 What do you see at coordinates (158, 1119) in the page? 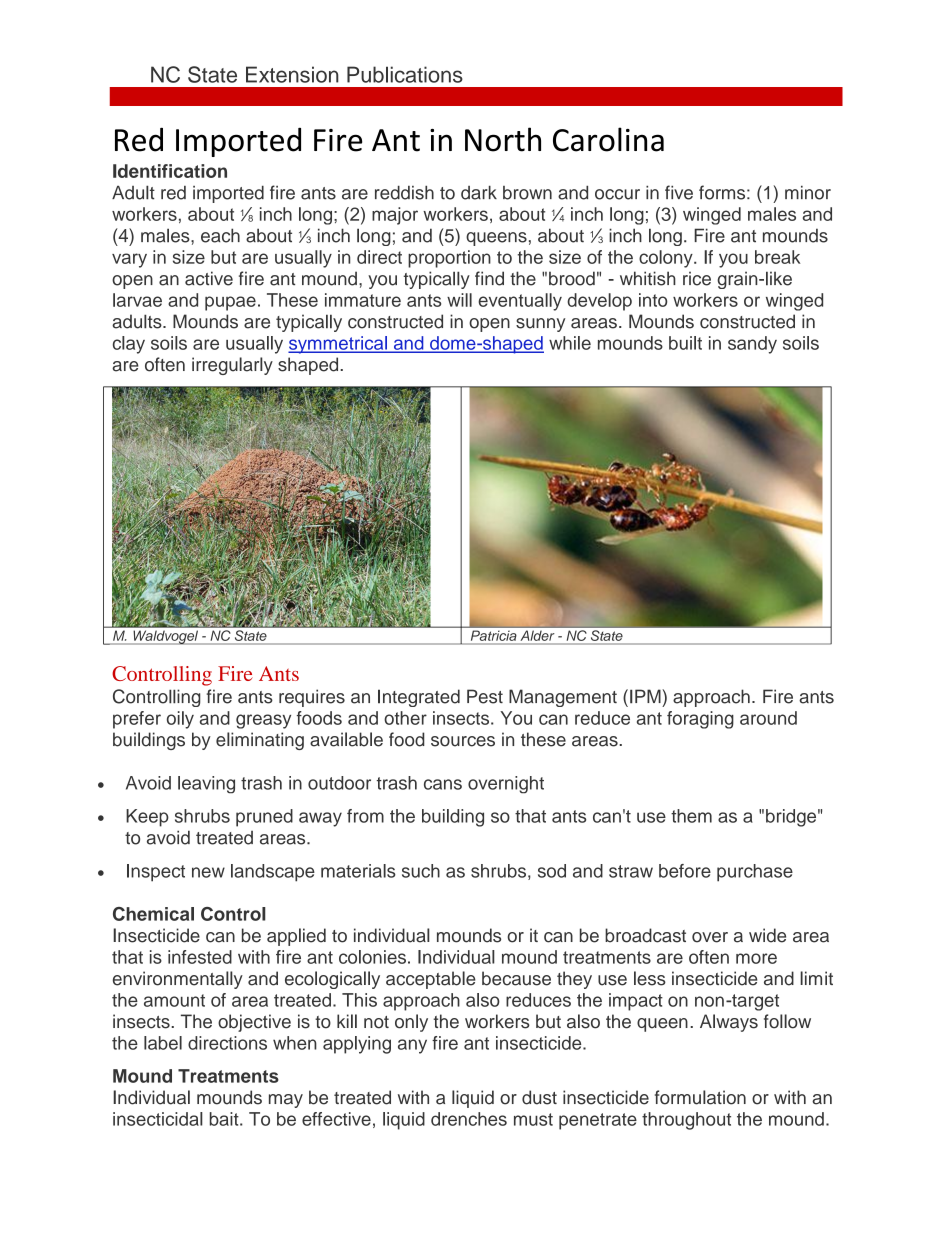
I see `insecticidal` at bounding box center [158, 1119].
